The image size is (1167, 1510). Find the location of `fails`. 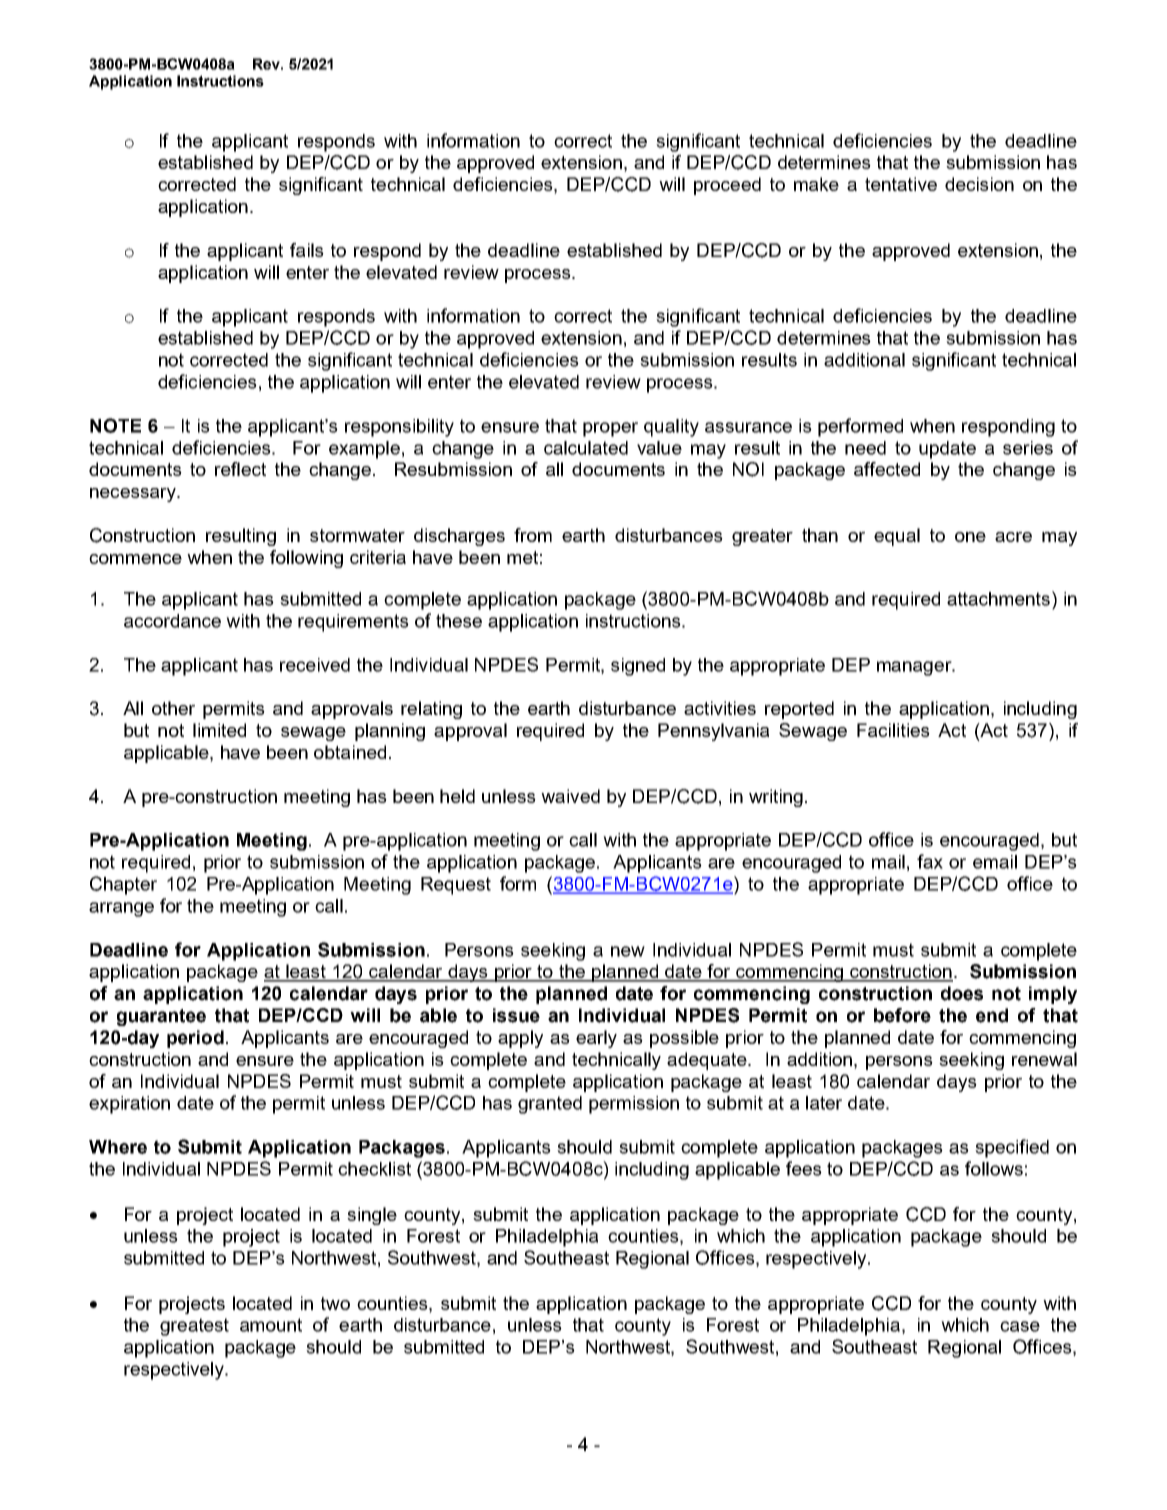

fails is located at coordinates (307, 250).
